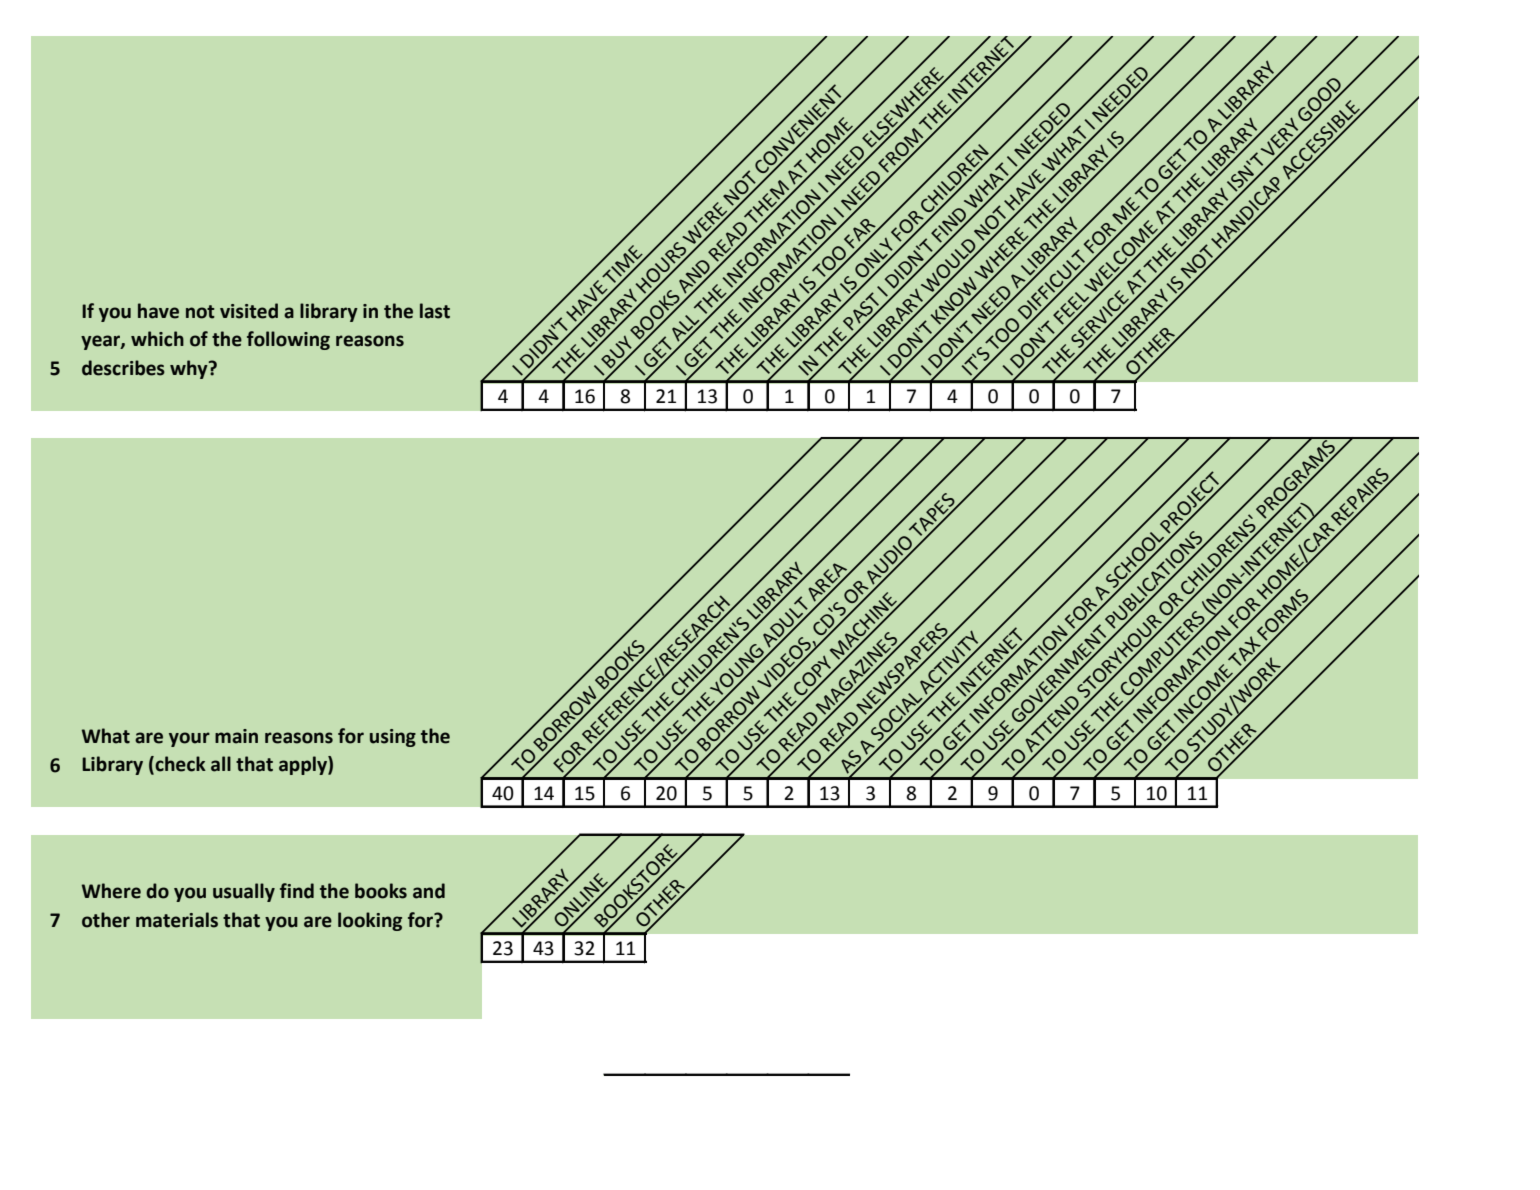  Describe the element at coordinates (179, 765) in the page. I see `check` at that location.
